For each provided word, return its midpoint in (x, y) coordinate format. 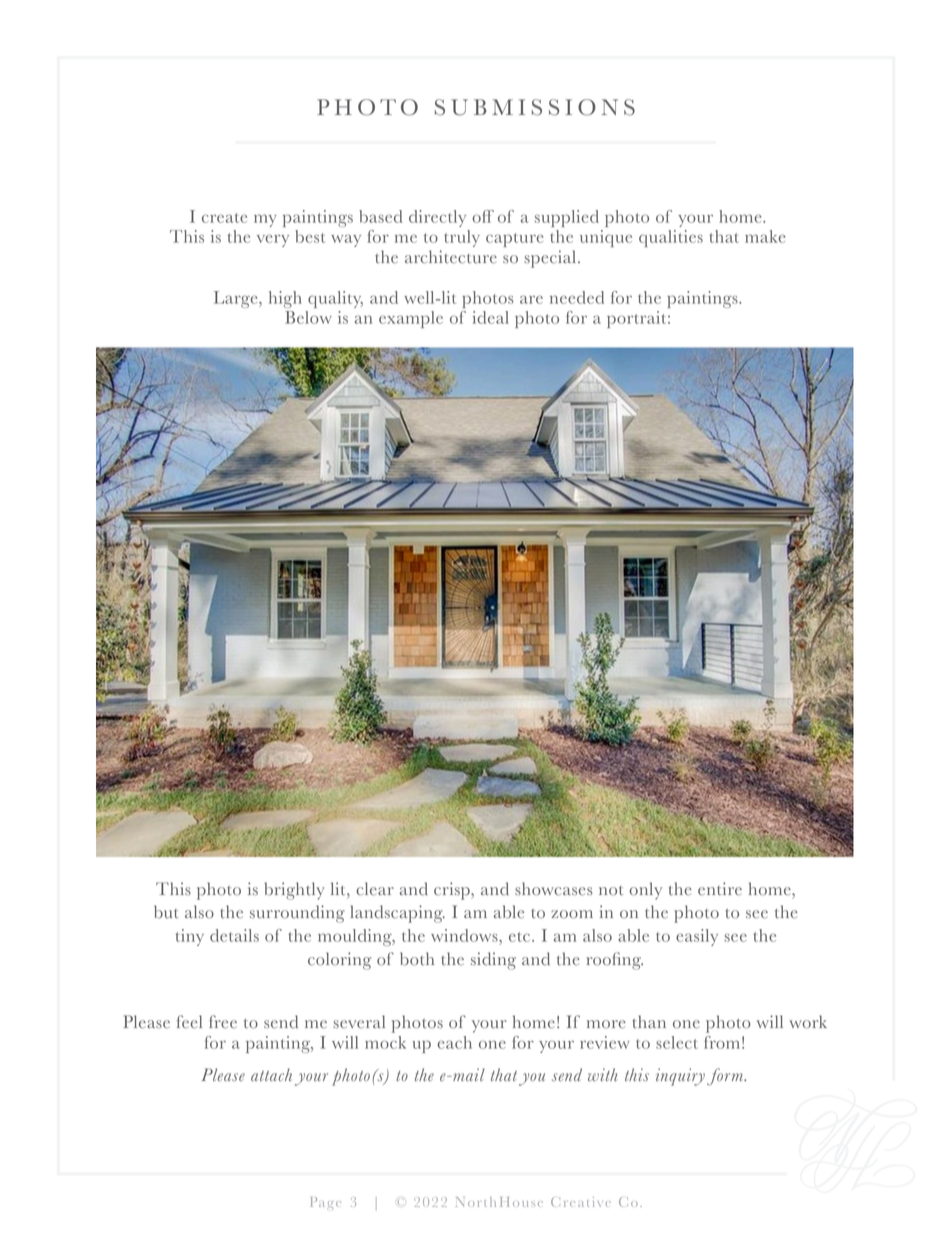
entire (720, 889)
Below (308, 317)
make (765, 236)
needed (577, 297)
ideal (491, 317)
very (273, 241)
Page (326, 1202)
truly (462, 238)
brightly (294, 891)
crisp (453, 891)
